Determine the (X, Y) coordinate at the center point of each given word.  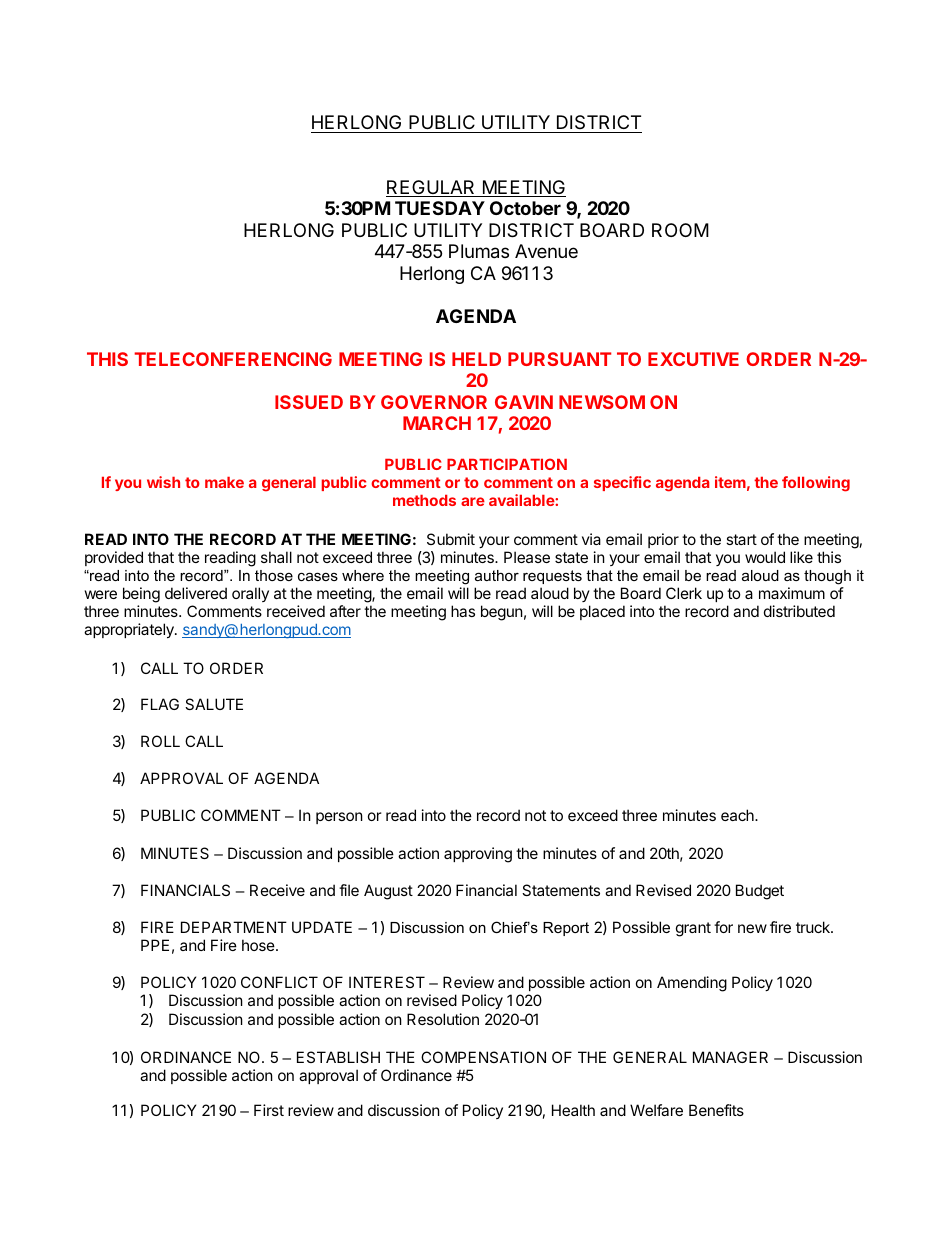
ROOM (680, 230)
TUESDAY (440, 208)
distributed (799, 611)
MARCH (437, 423)
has (463, 611)
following (816, 484)
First (269, 1110)
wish (163, 482)
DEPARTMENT (234, 927)
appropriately (130, 630)
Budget (760, 892)
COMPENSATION (483, 1057)
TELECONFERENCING (233, 359)
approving (478, 855)
